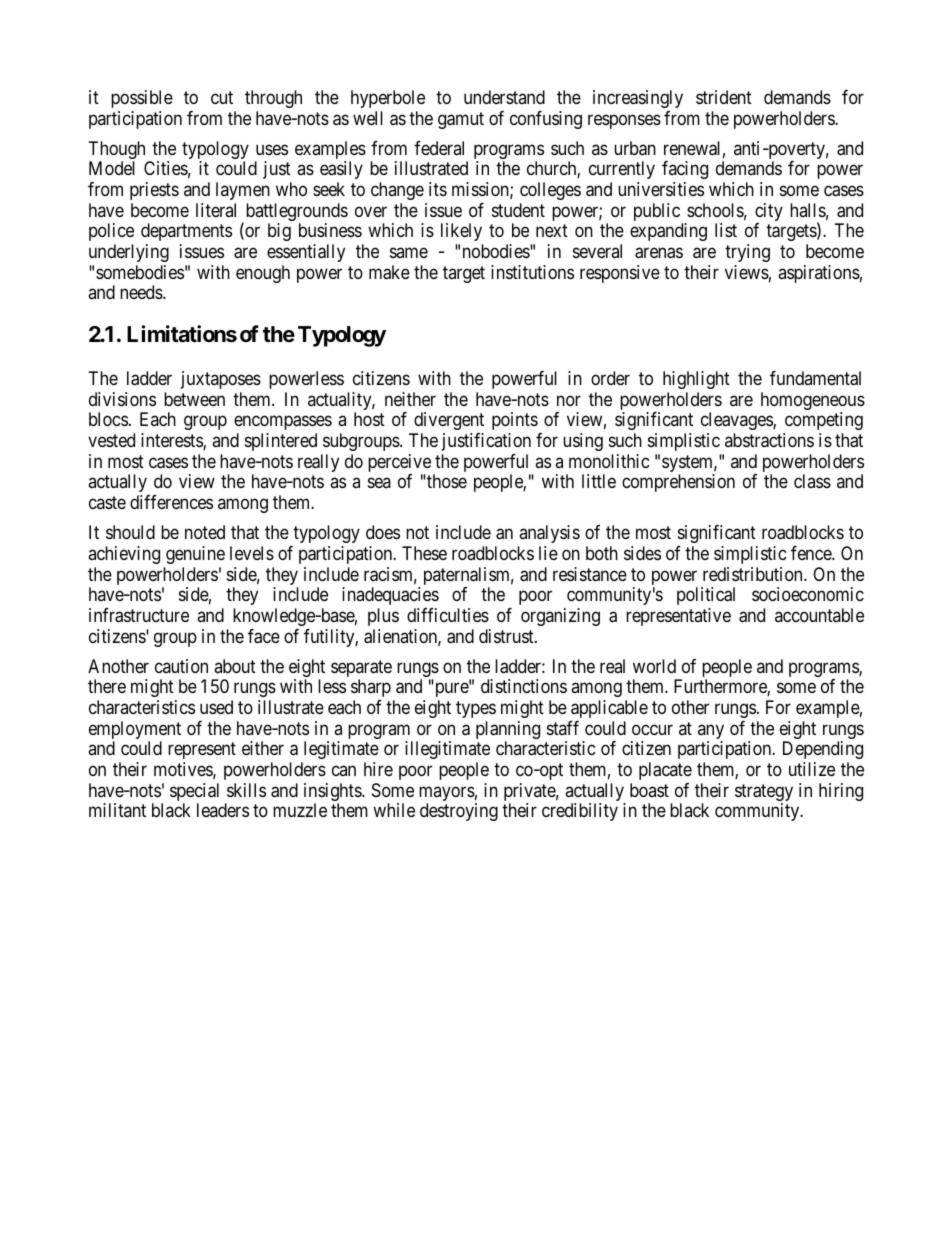 The image size is (952, 1233). What do you see at coordinates (569, 400) in the document?
I see `nor` at bounding box center [569, 400].
